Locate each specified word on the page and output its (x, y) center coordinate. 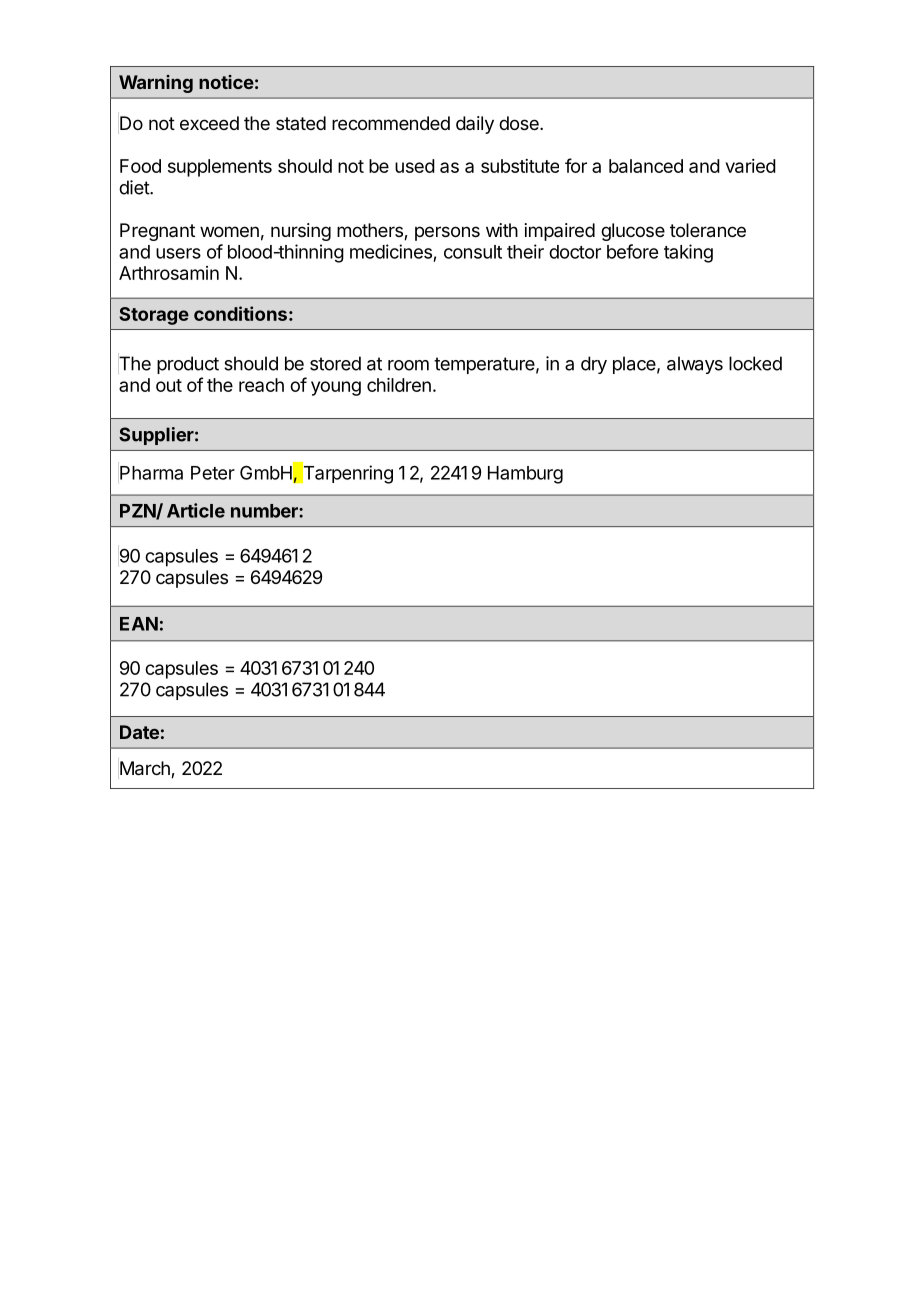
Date (139, 732)
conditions (240, 313)
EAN (139, 624)
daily (475, 125)
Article (196, 510)
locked (755, 363)
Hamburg (525, 475)
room (408, 365)
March (146, 769)
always (695, 365)
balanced (646, 166)
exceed (209, 123)
